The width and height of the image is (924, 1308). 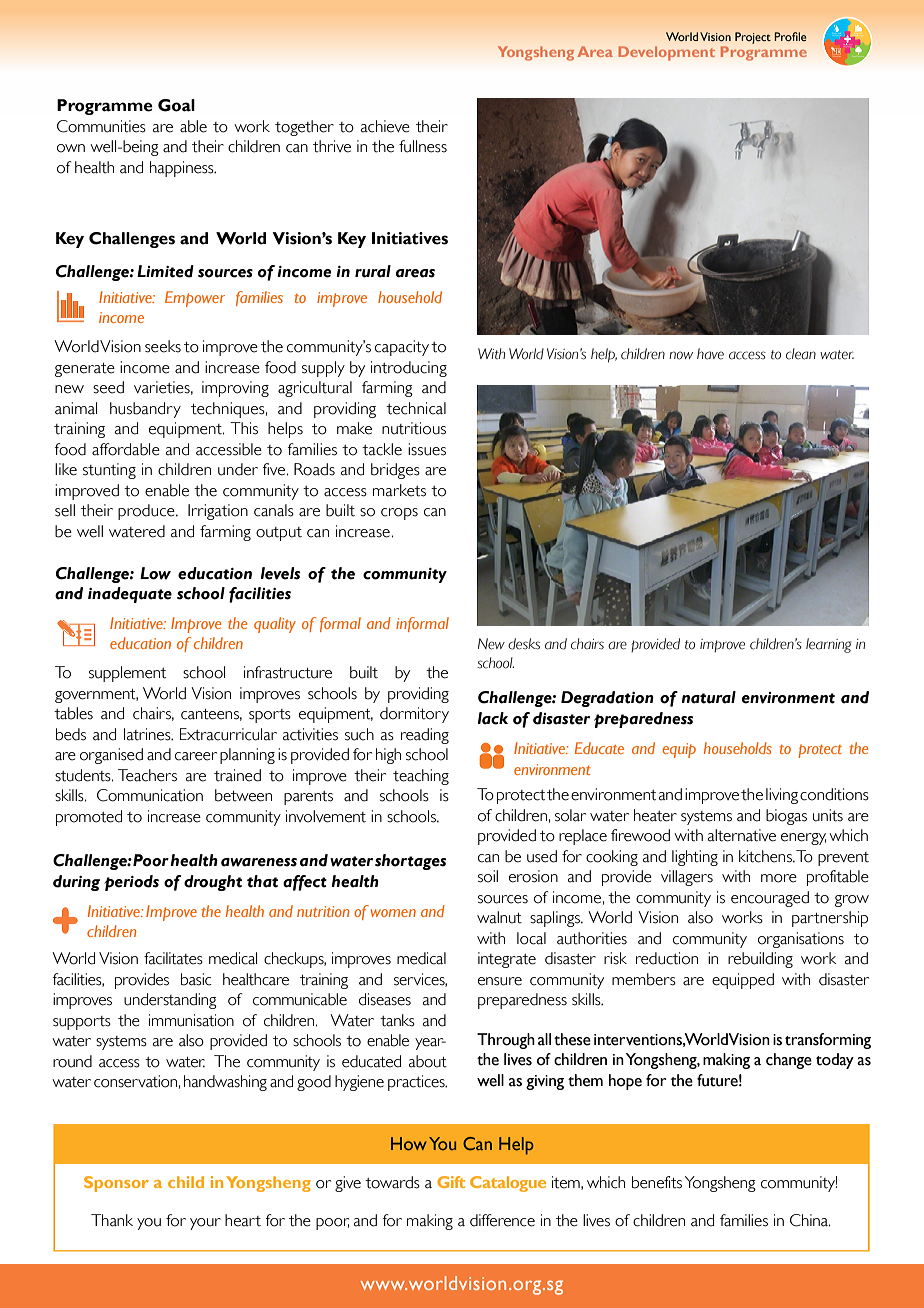 I want to click on rebuilding, so click(x=760, y=960).
